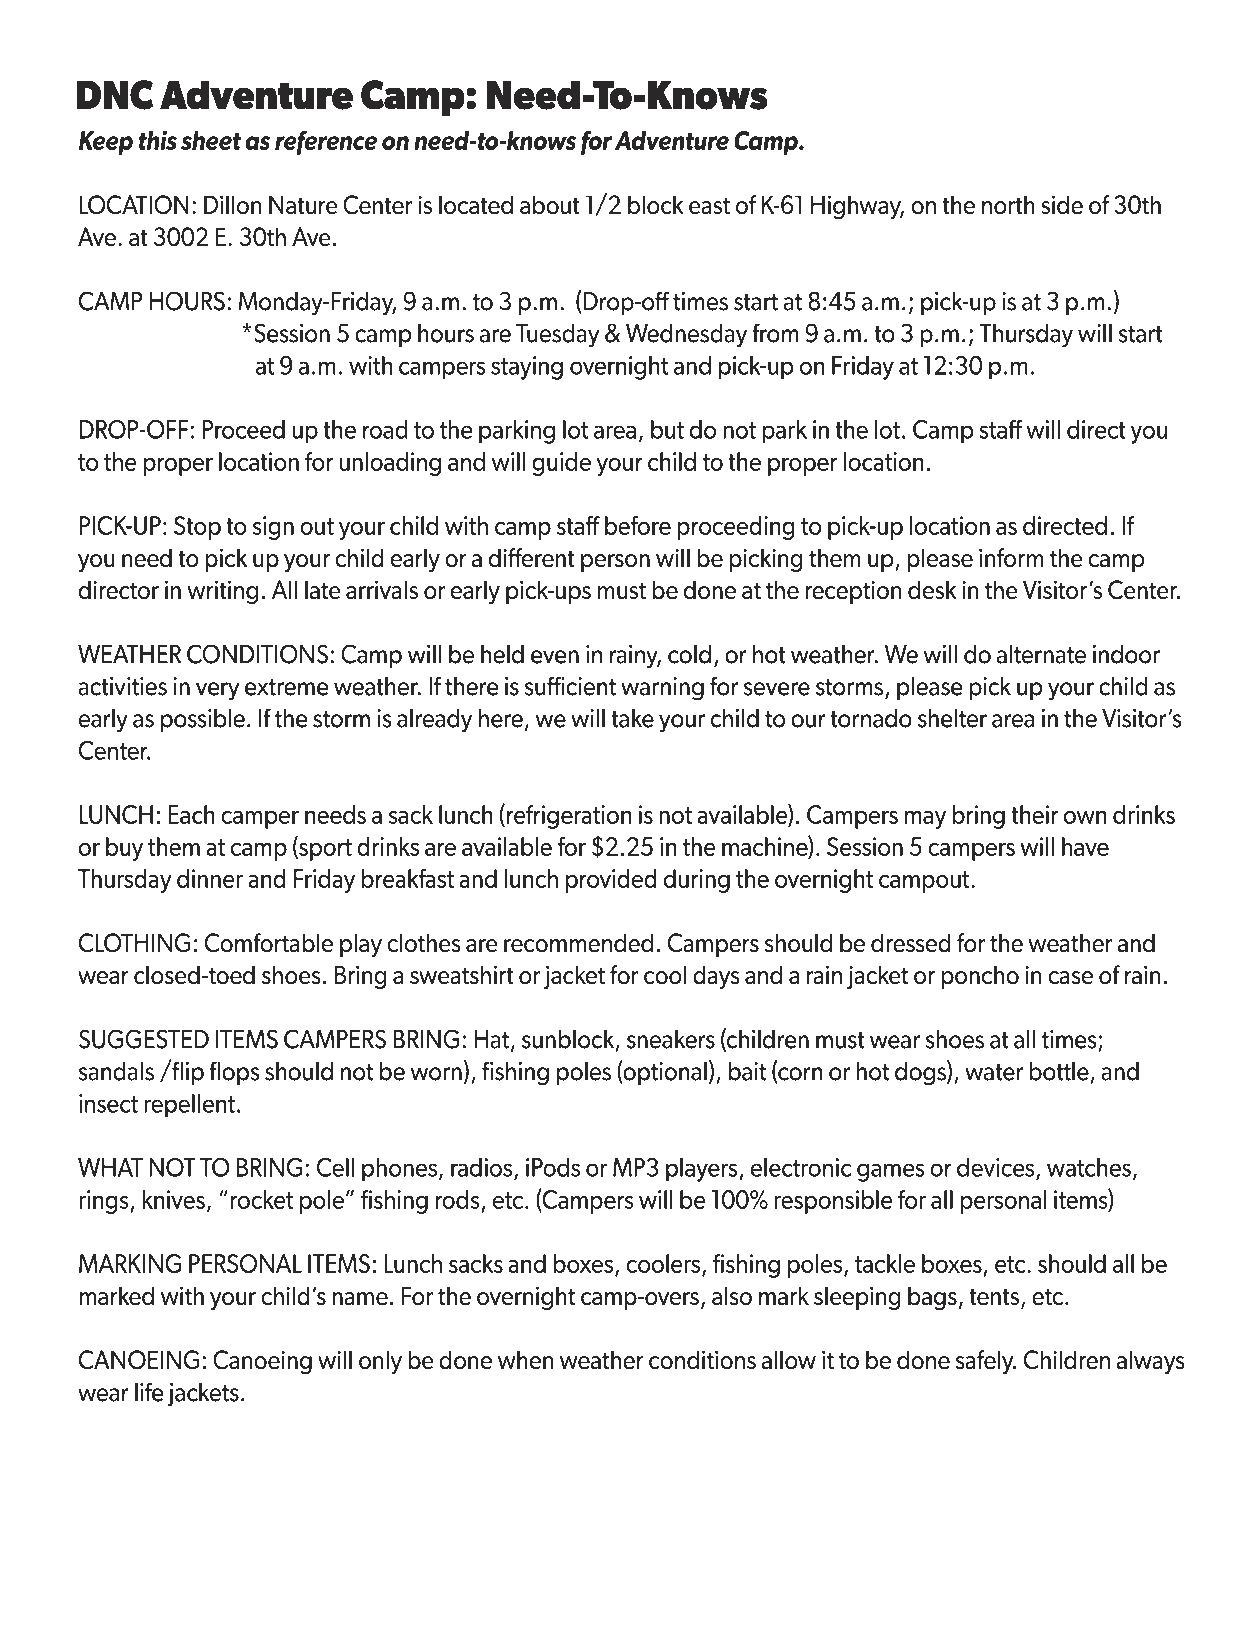 The height and width of the document is (1629, 1259). What do you see at coordinates (578, 943) in the document?
I see `recommended` at bounding box center [578, 943].
